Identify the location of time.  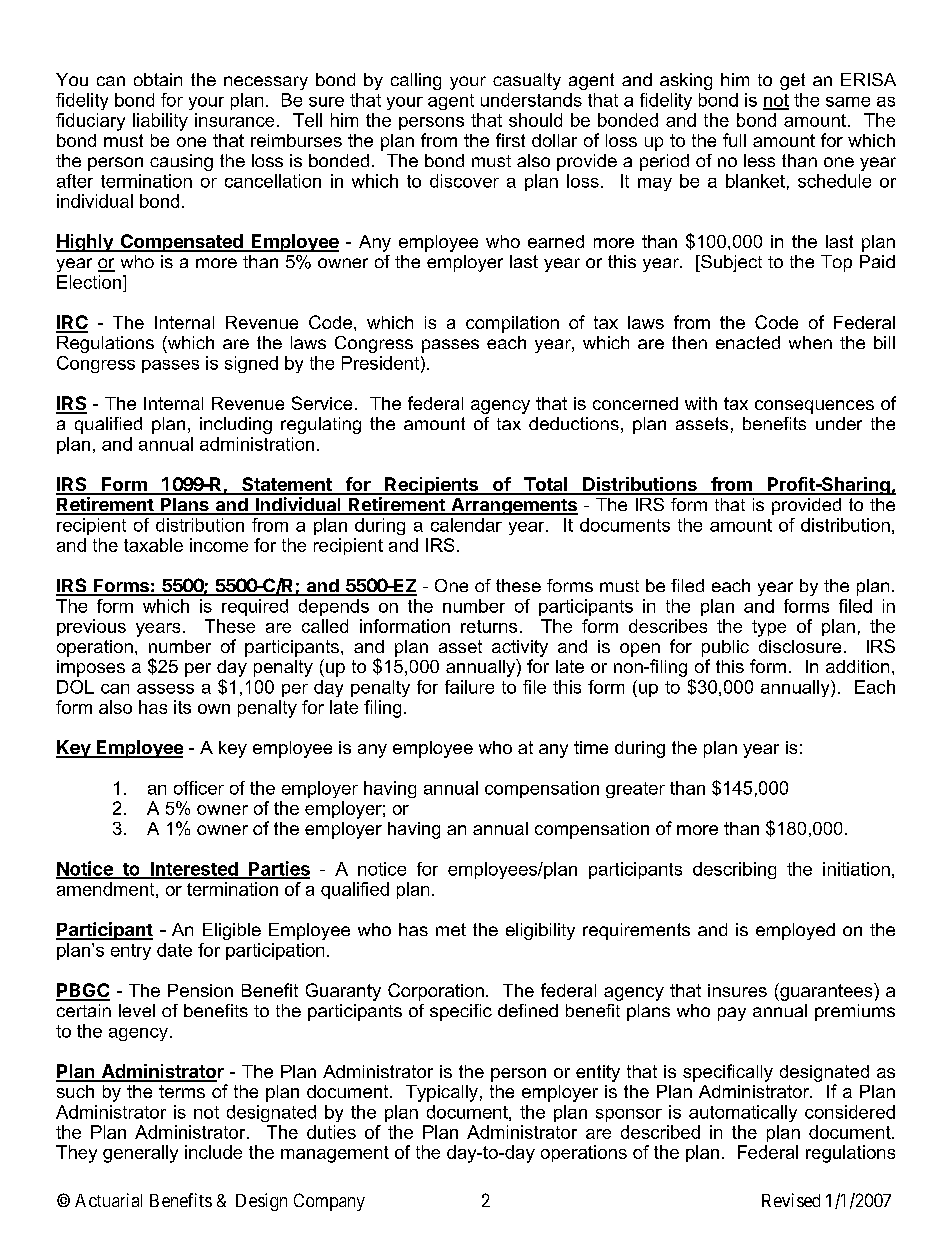
(591, 747).
